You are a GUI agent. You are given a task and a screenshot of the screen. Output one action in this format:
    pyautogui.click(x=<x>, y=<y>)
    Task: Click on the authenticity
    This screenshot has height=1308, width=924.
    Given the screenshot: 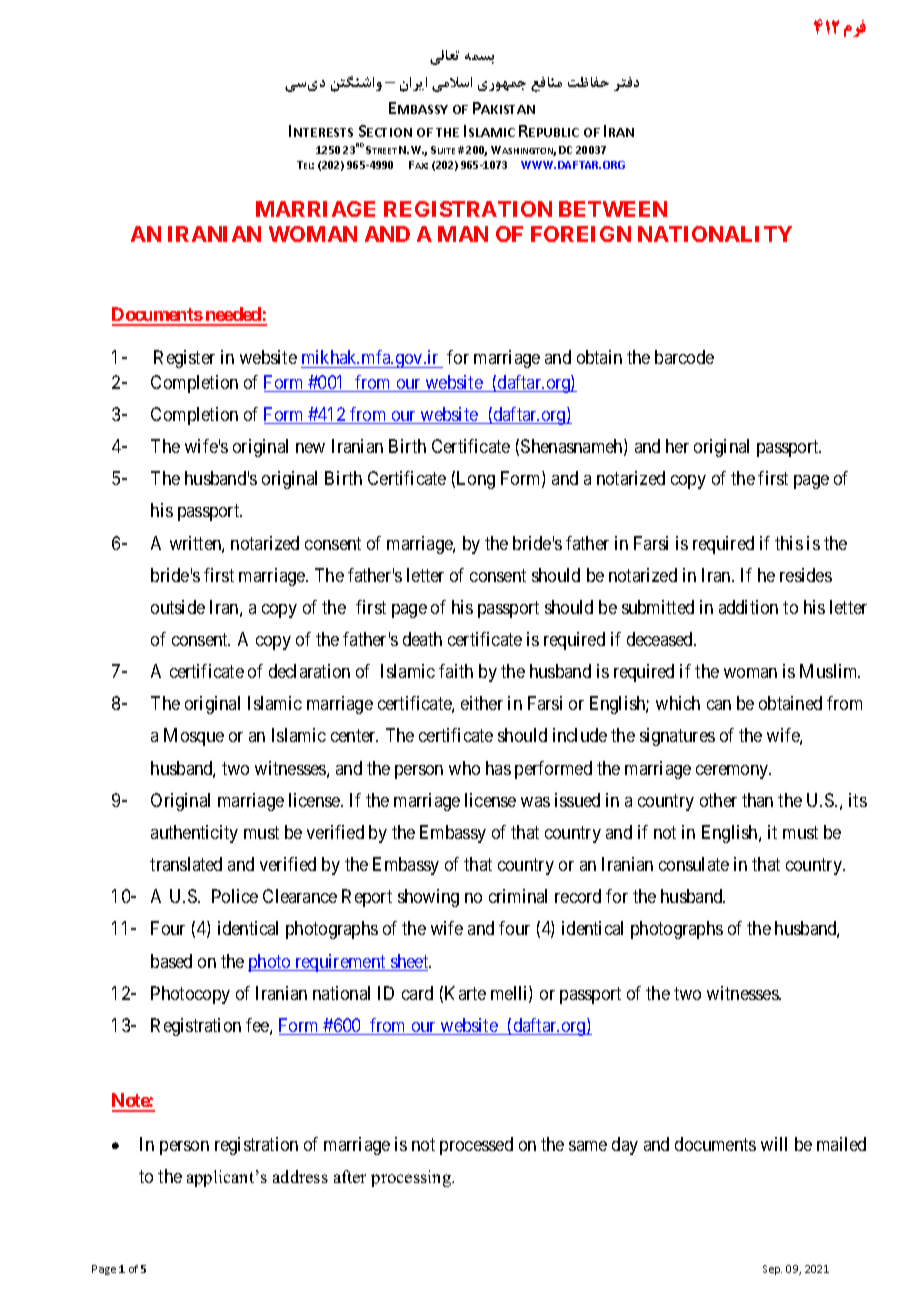 What is the action you would take?
    pyautogui.click(x=194, y=834)
